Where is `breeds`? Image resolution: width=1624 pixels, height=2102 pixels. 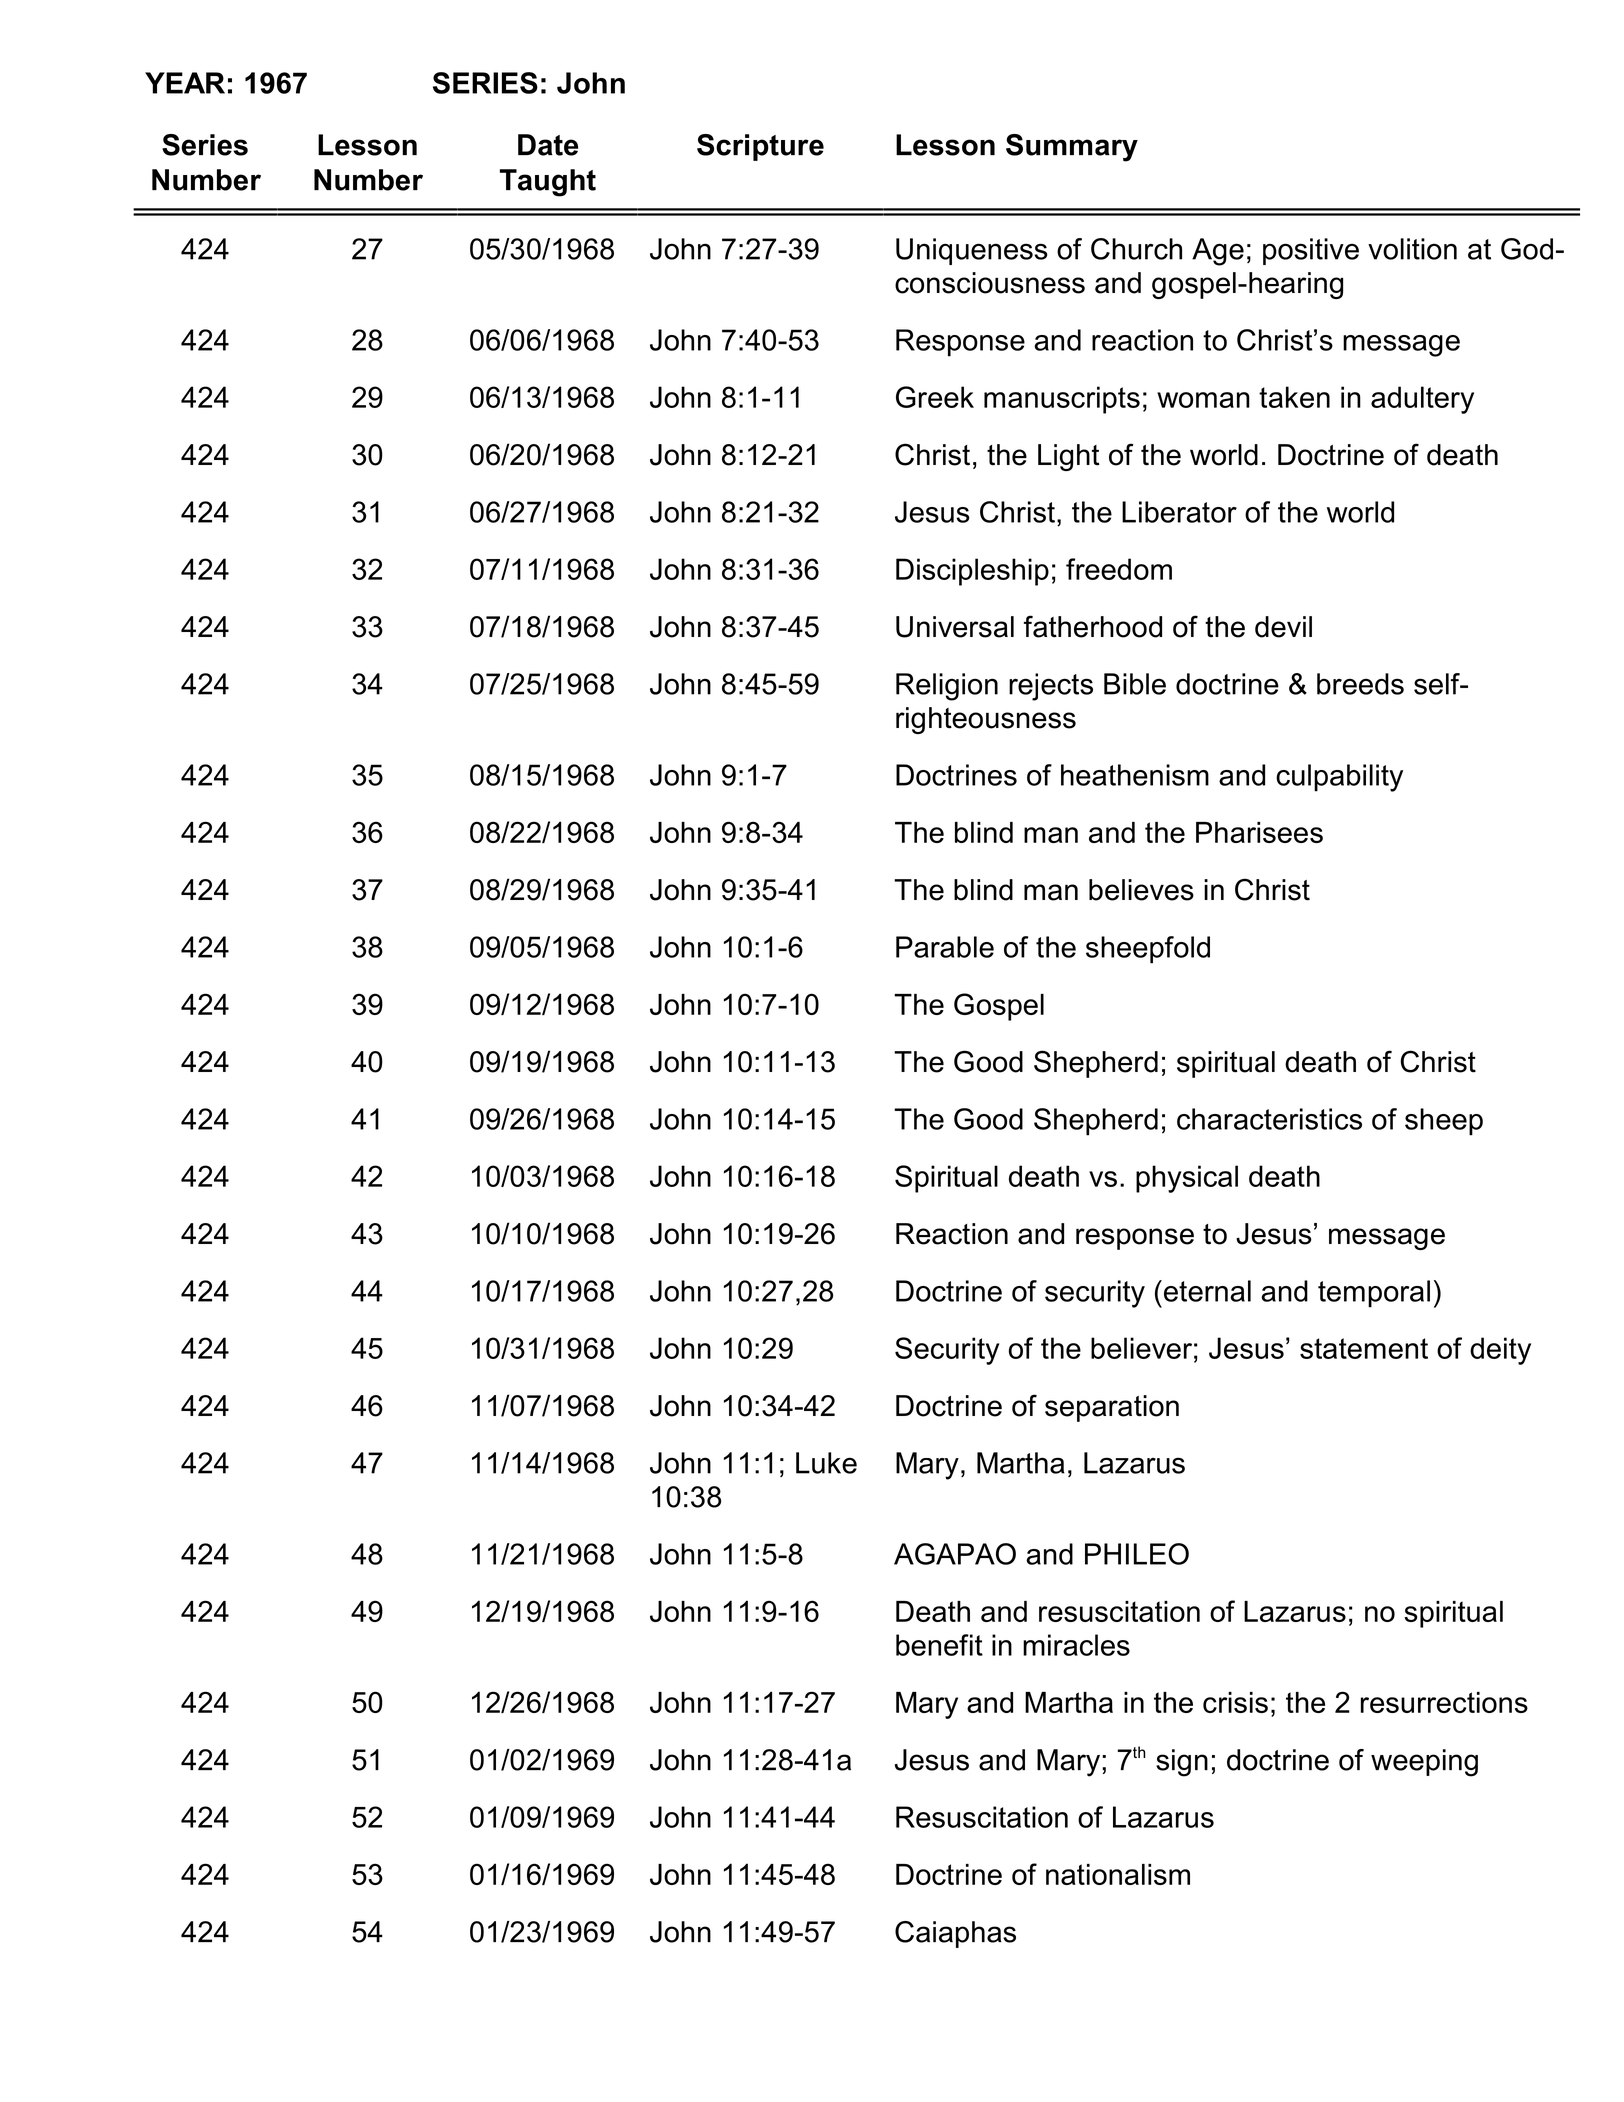
breeds is located at coordinates (1360, 684).
